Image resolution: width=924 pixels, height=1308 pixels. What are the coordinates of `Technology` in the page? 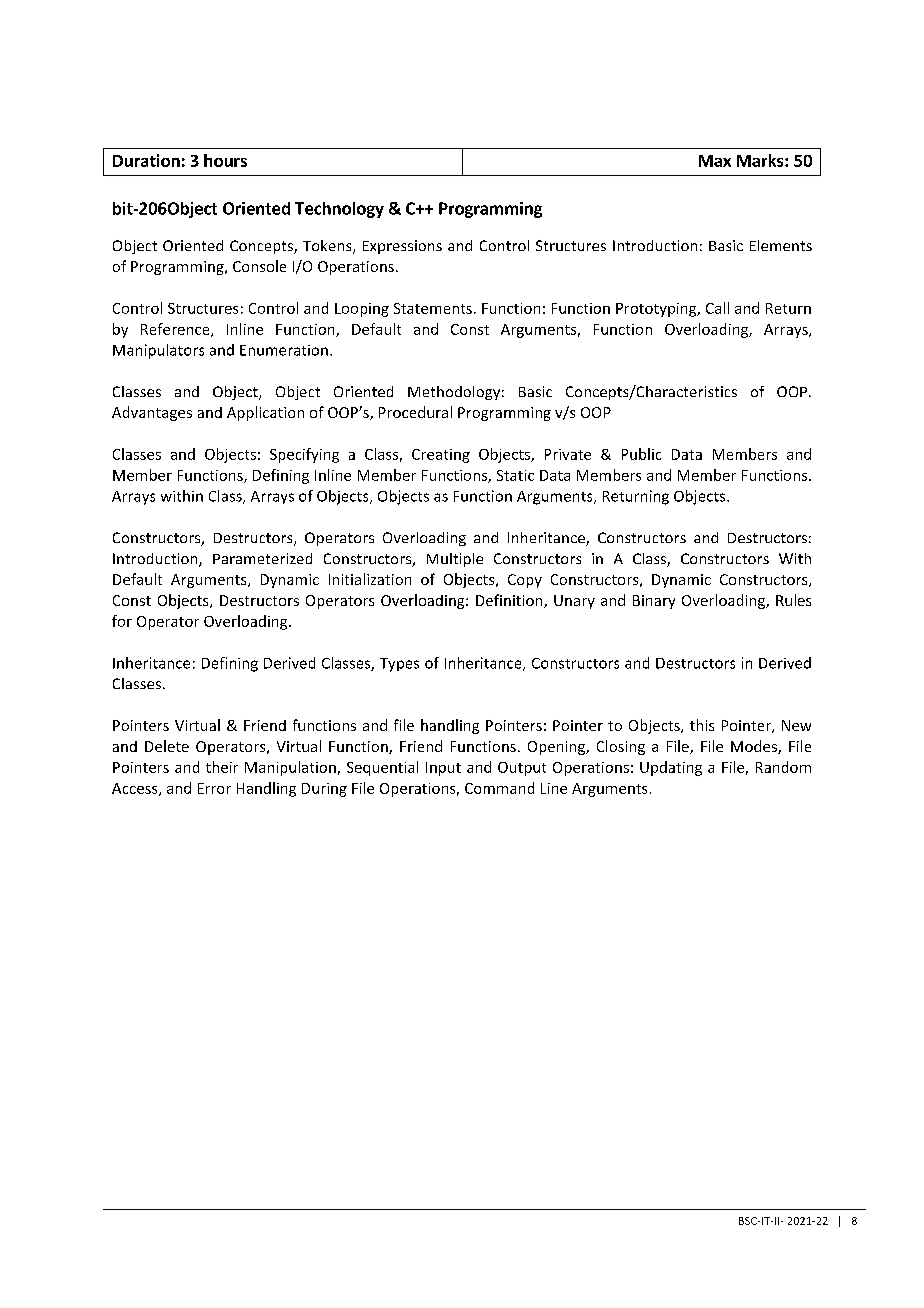 It's located at (339, 210).
